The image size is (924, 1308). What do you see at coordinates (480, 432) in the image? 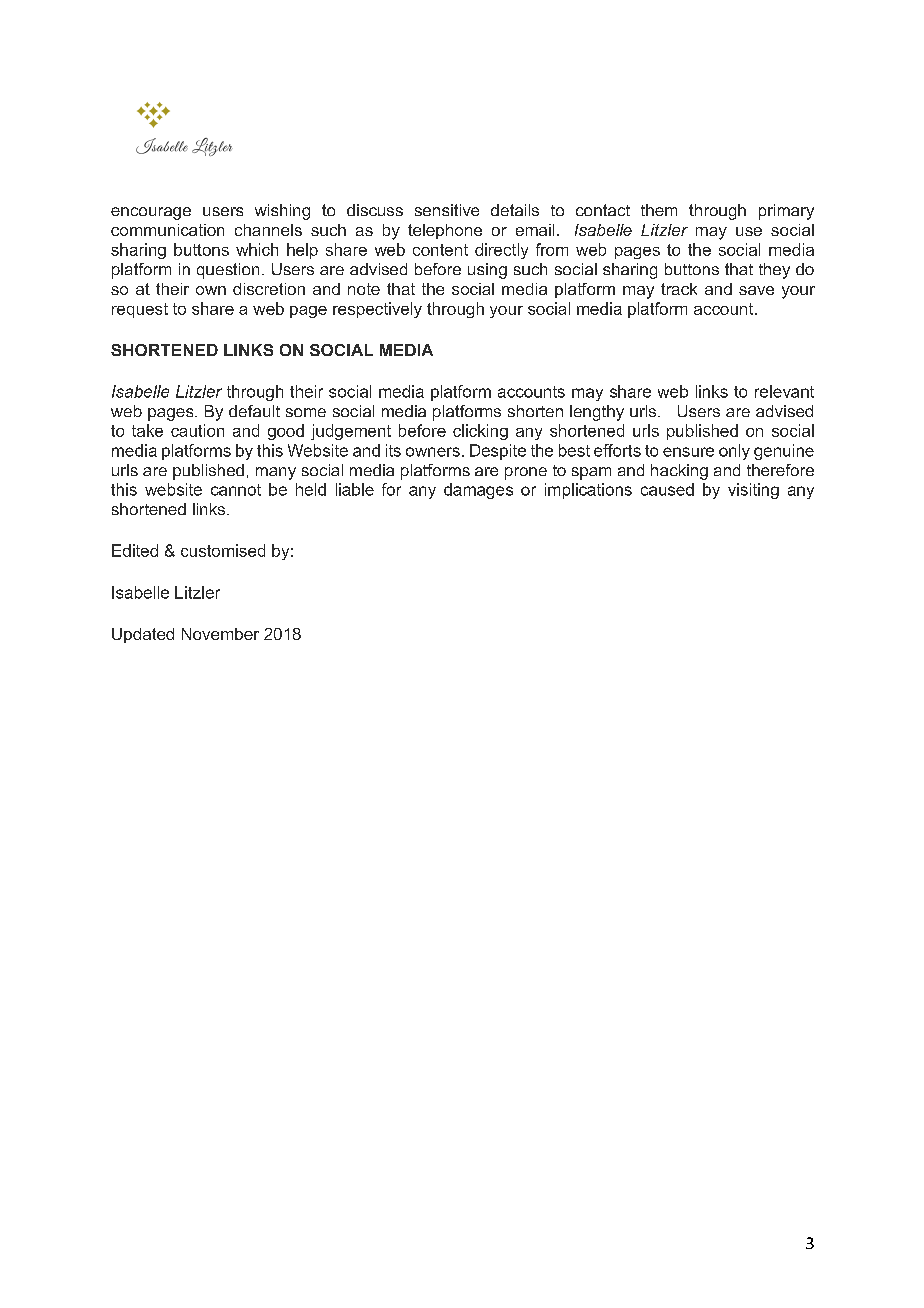
I see `clicking` at bounding box center [480, 432].
